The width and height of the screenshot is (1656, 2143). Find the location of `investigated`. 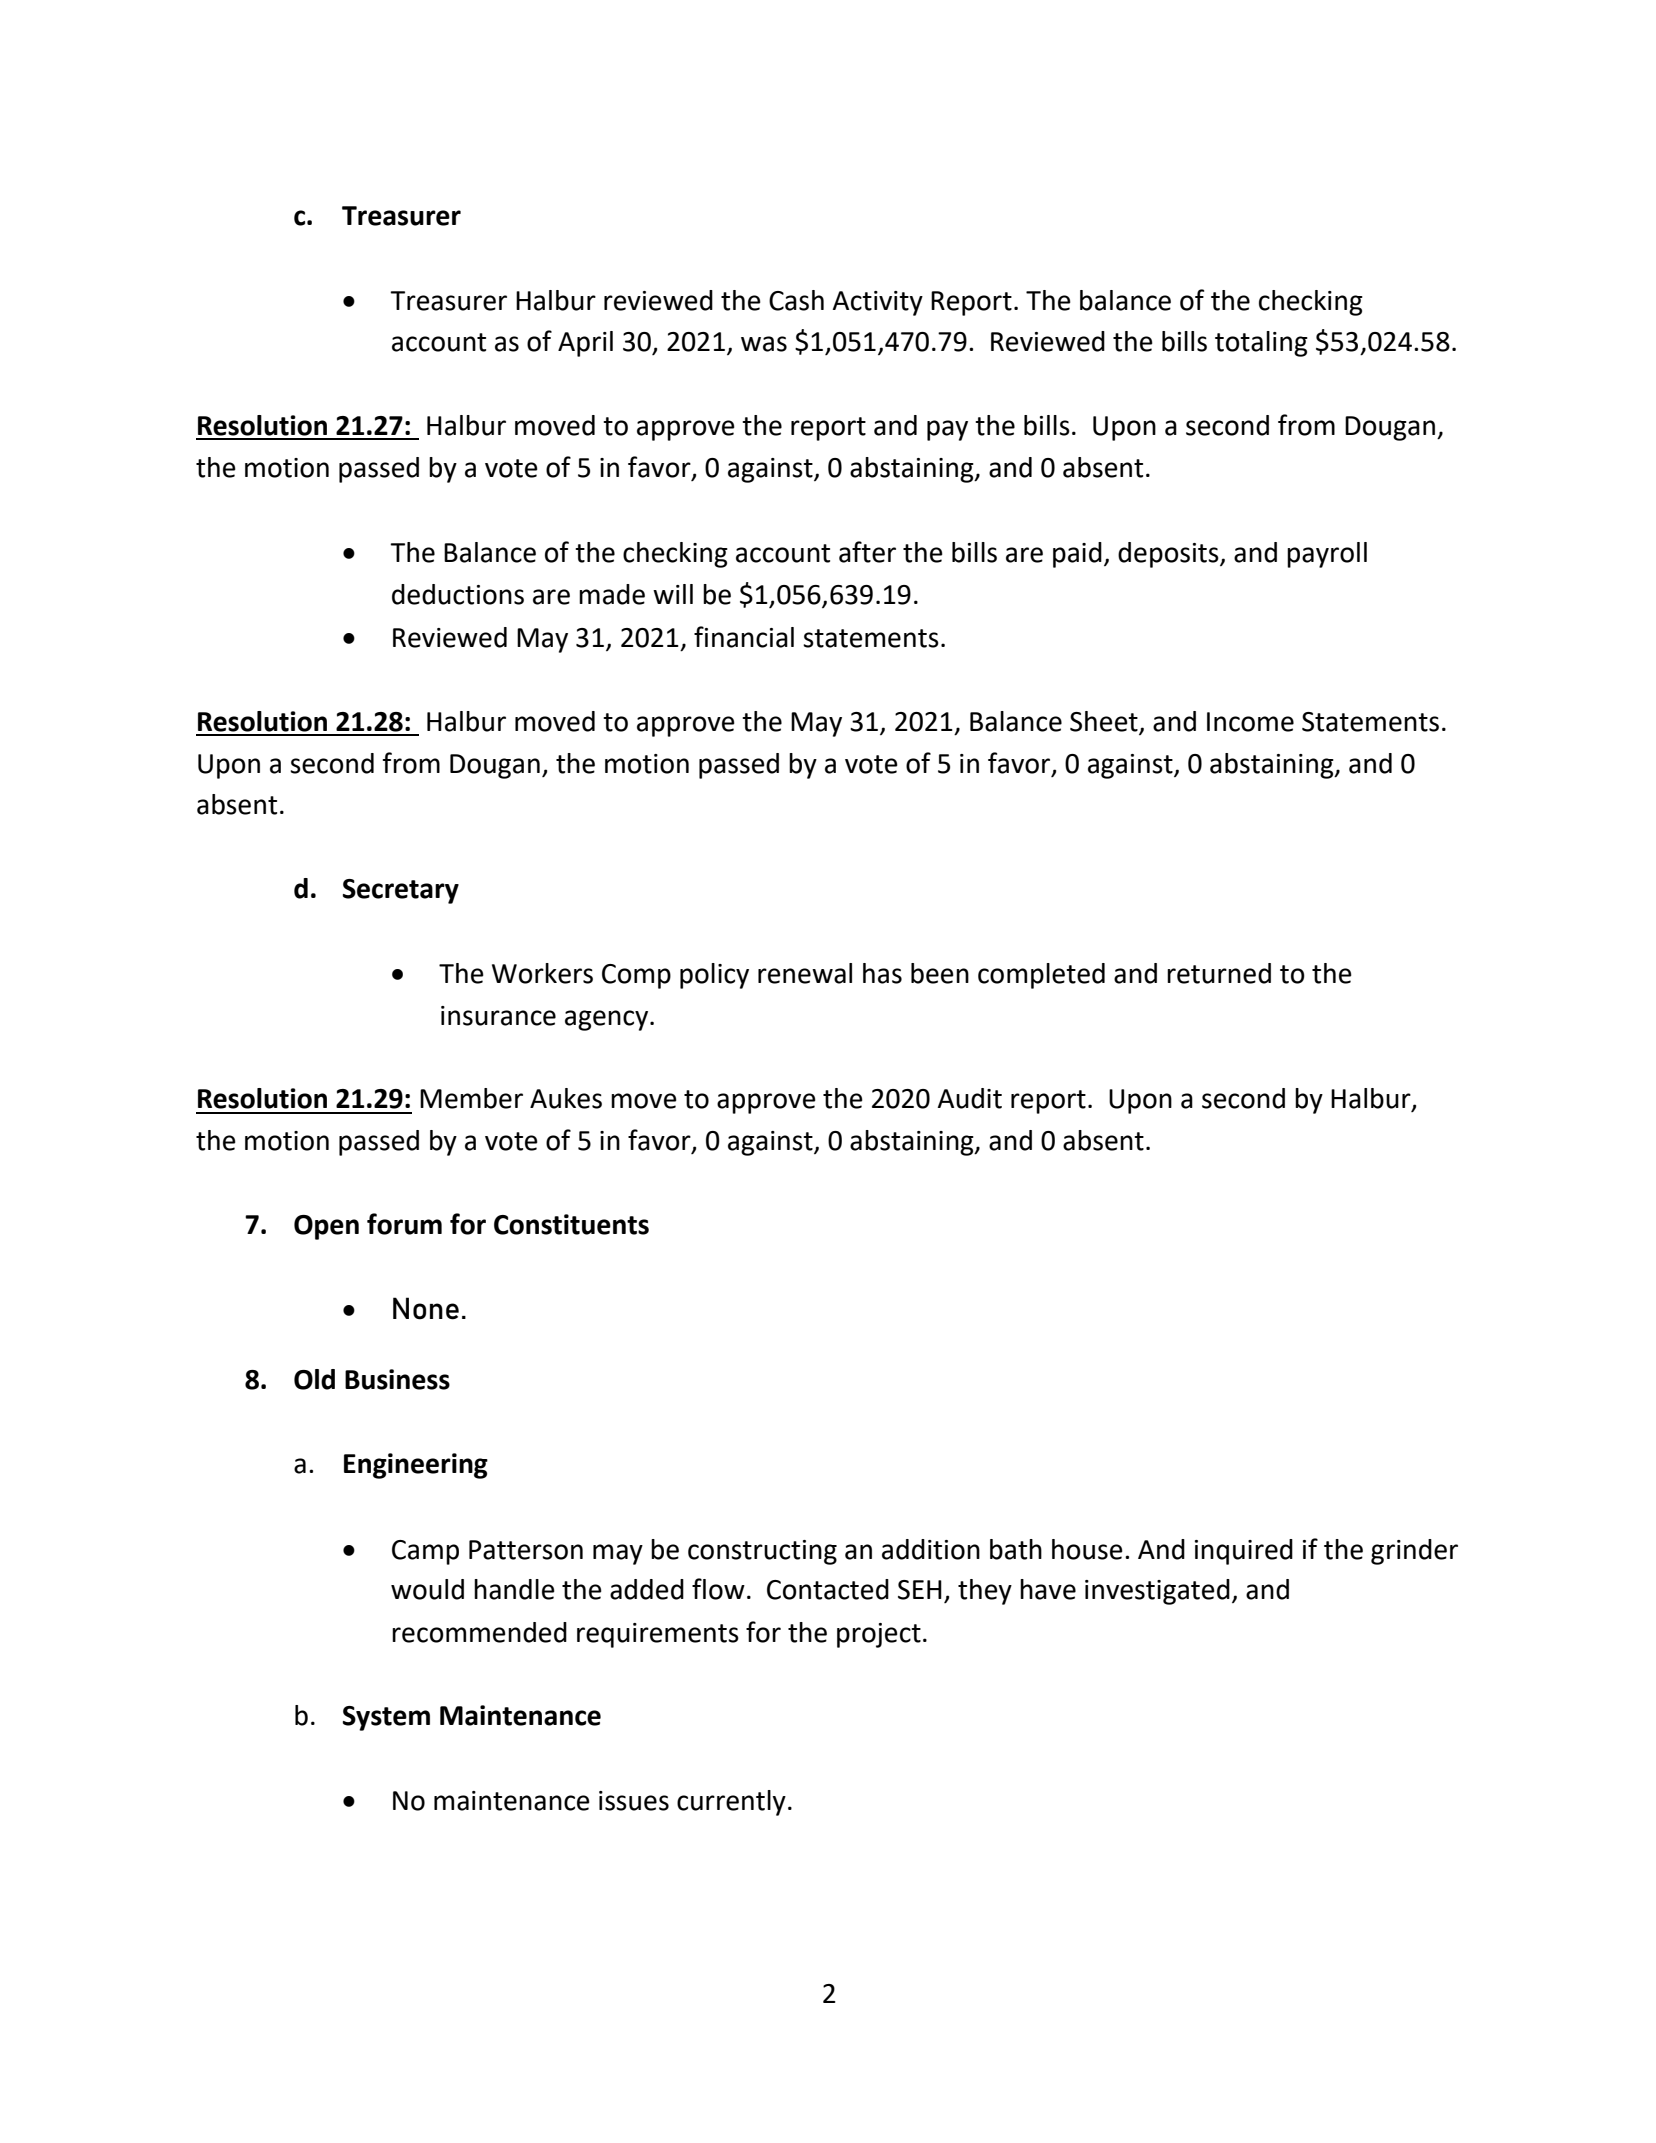

investigated is located at coordinates (1157, 1592).
